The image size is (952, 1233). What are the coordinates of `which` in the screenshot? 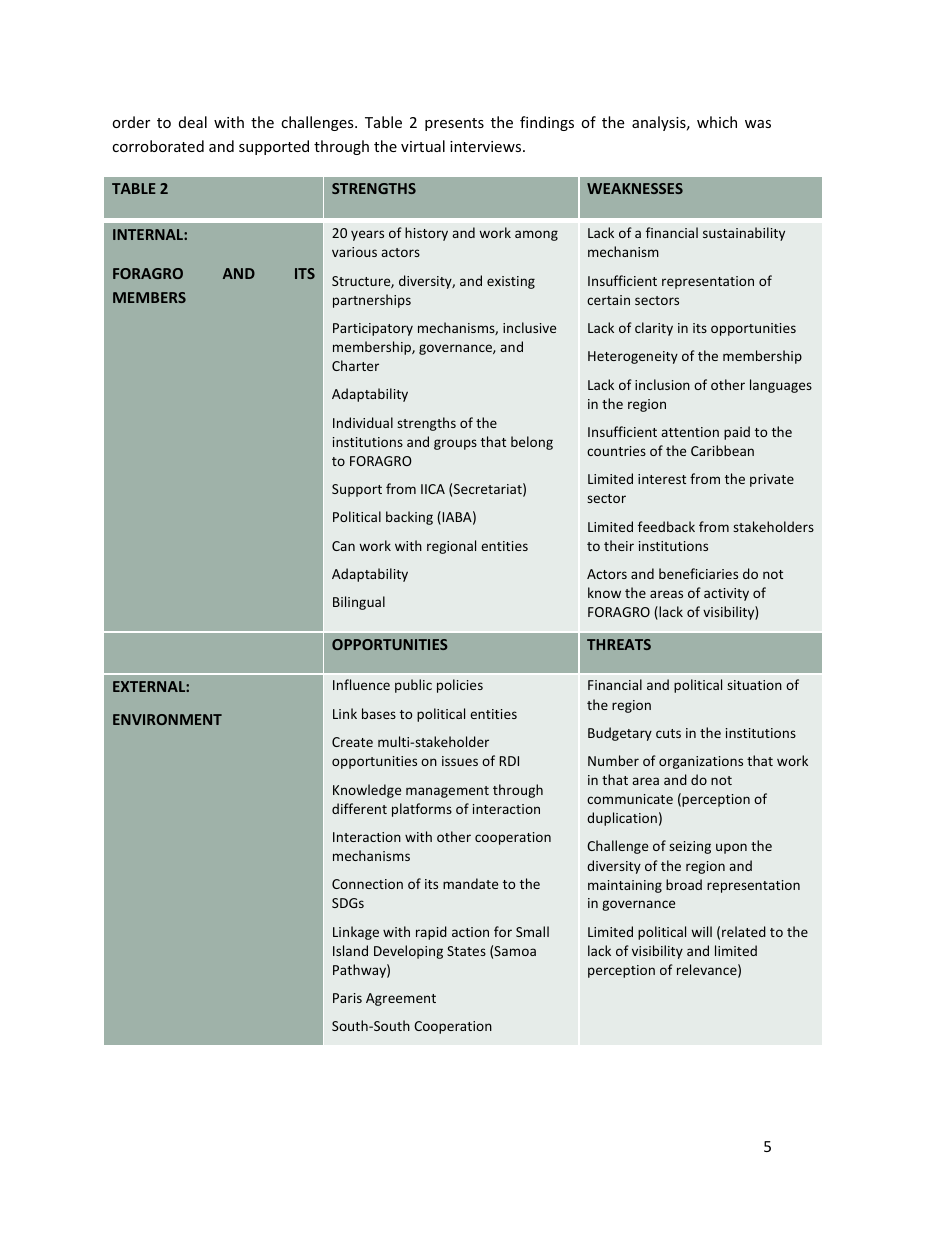 It's located at (717, 122).
